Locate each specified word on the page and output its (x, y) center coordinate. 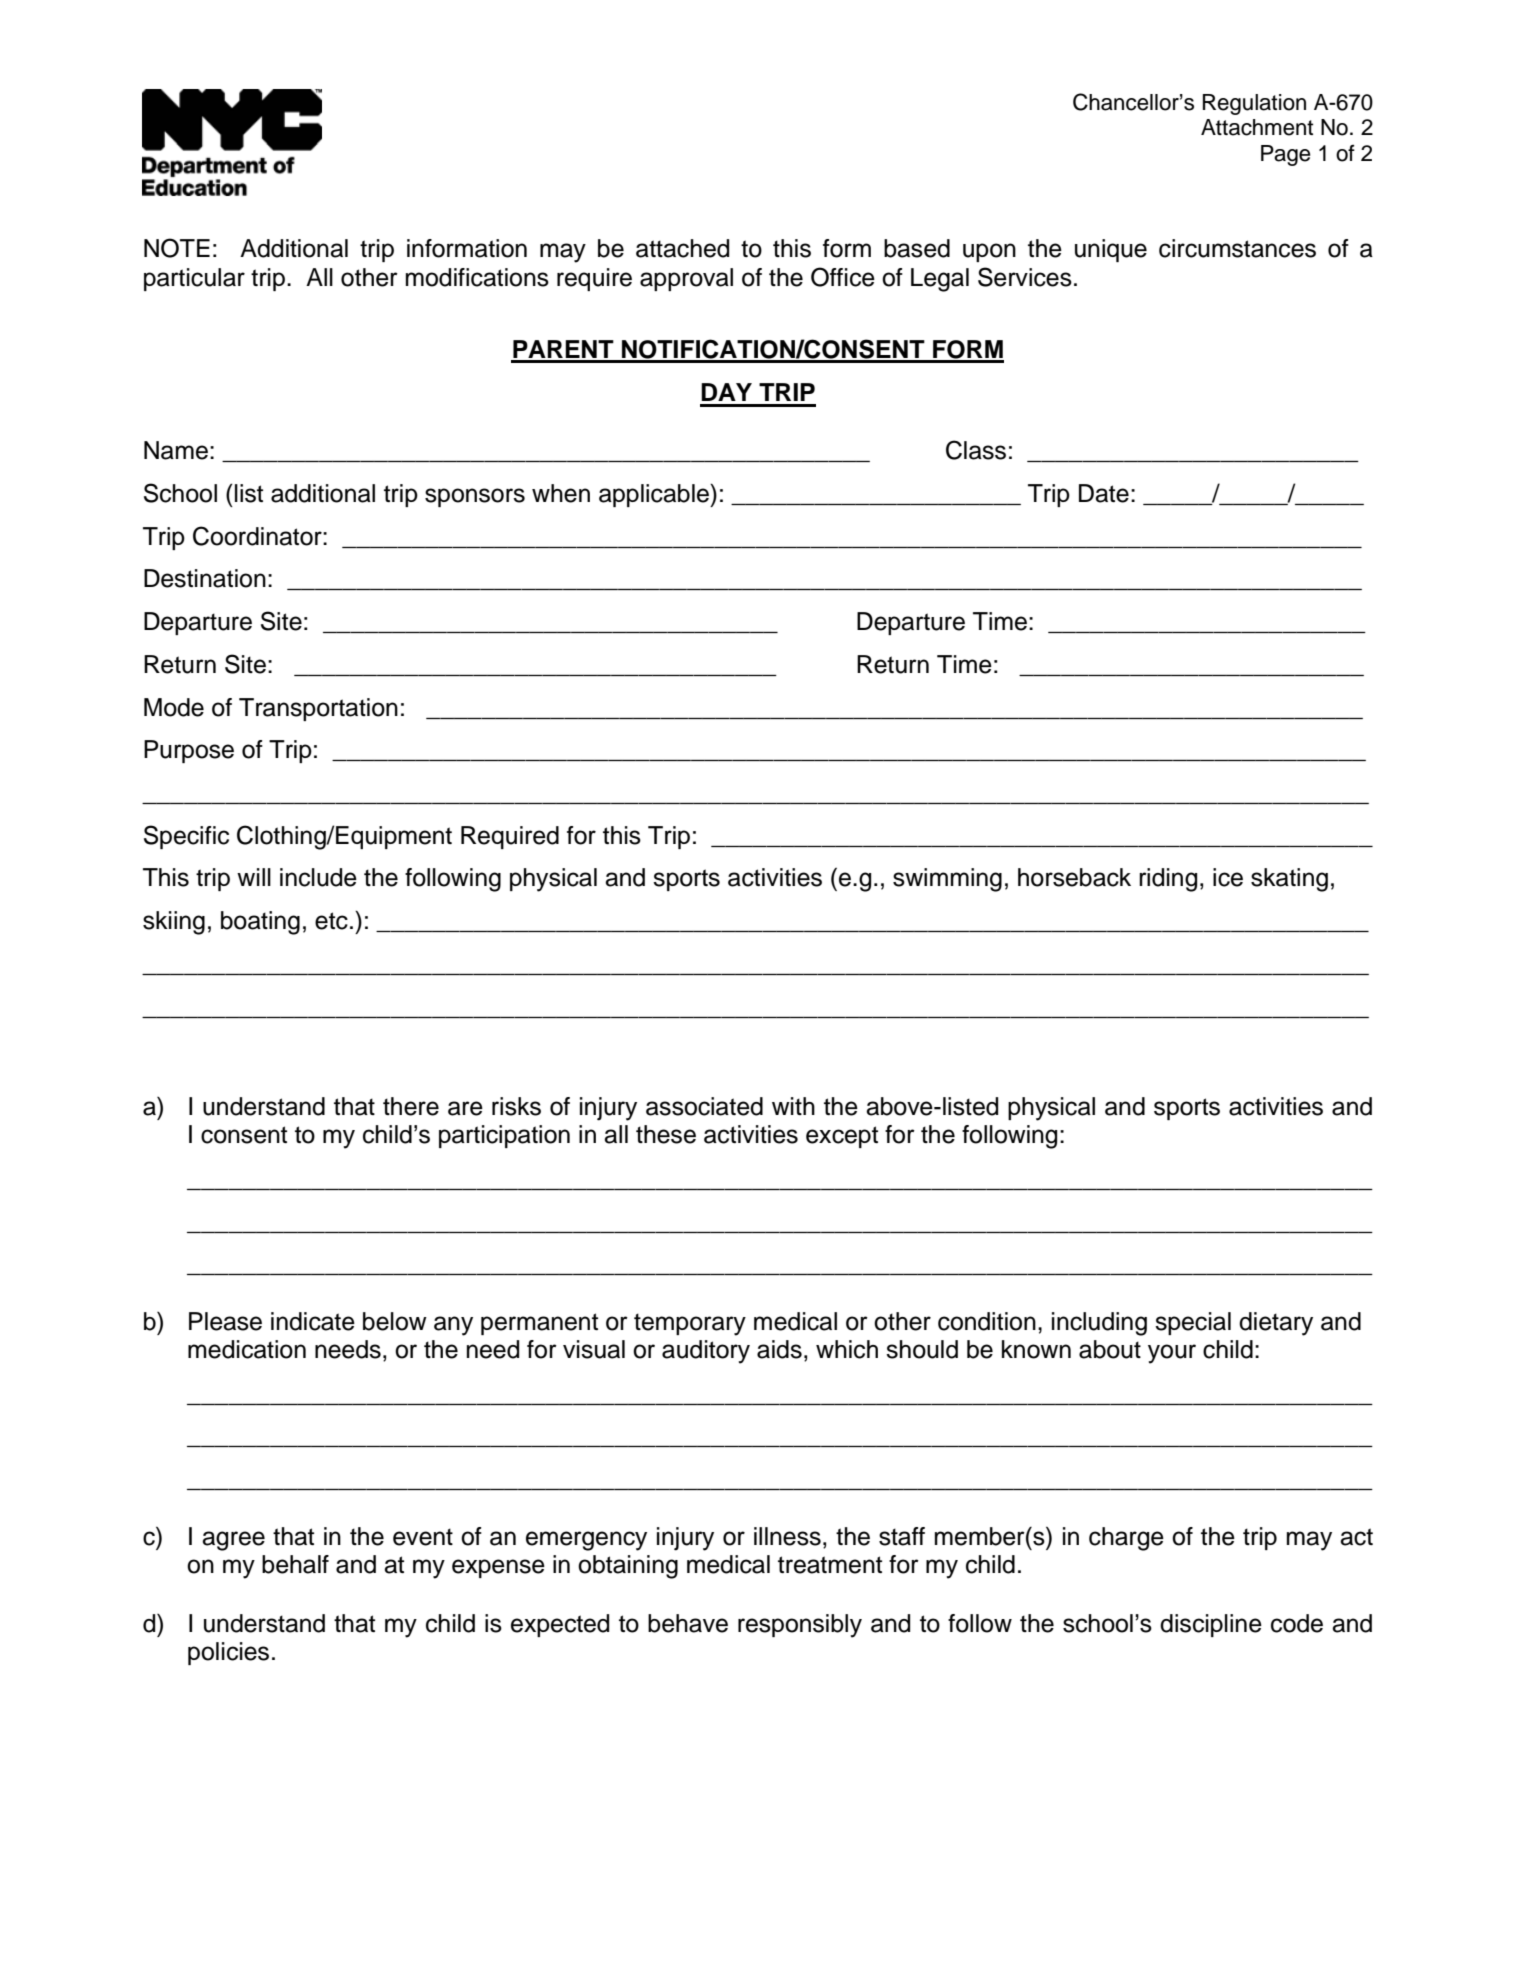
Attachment (1257, 127)
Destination (205, 578)
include (318, 877)
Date (1104, 493)
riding (1168, 880)
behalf (295, 1564)
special (1193, 1323)
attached (682, 248)
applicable (655, 495)
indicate (313, 1321)
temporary (690, 1324)
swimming (947, 880)
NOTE (177, 248)
